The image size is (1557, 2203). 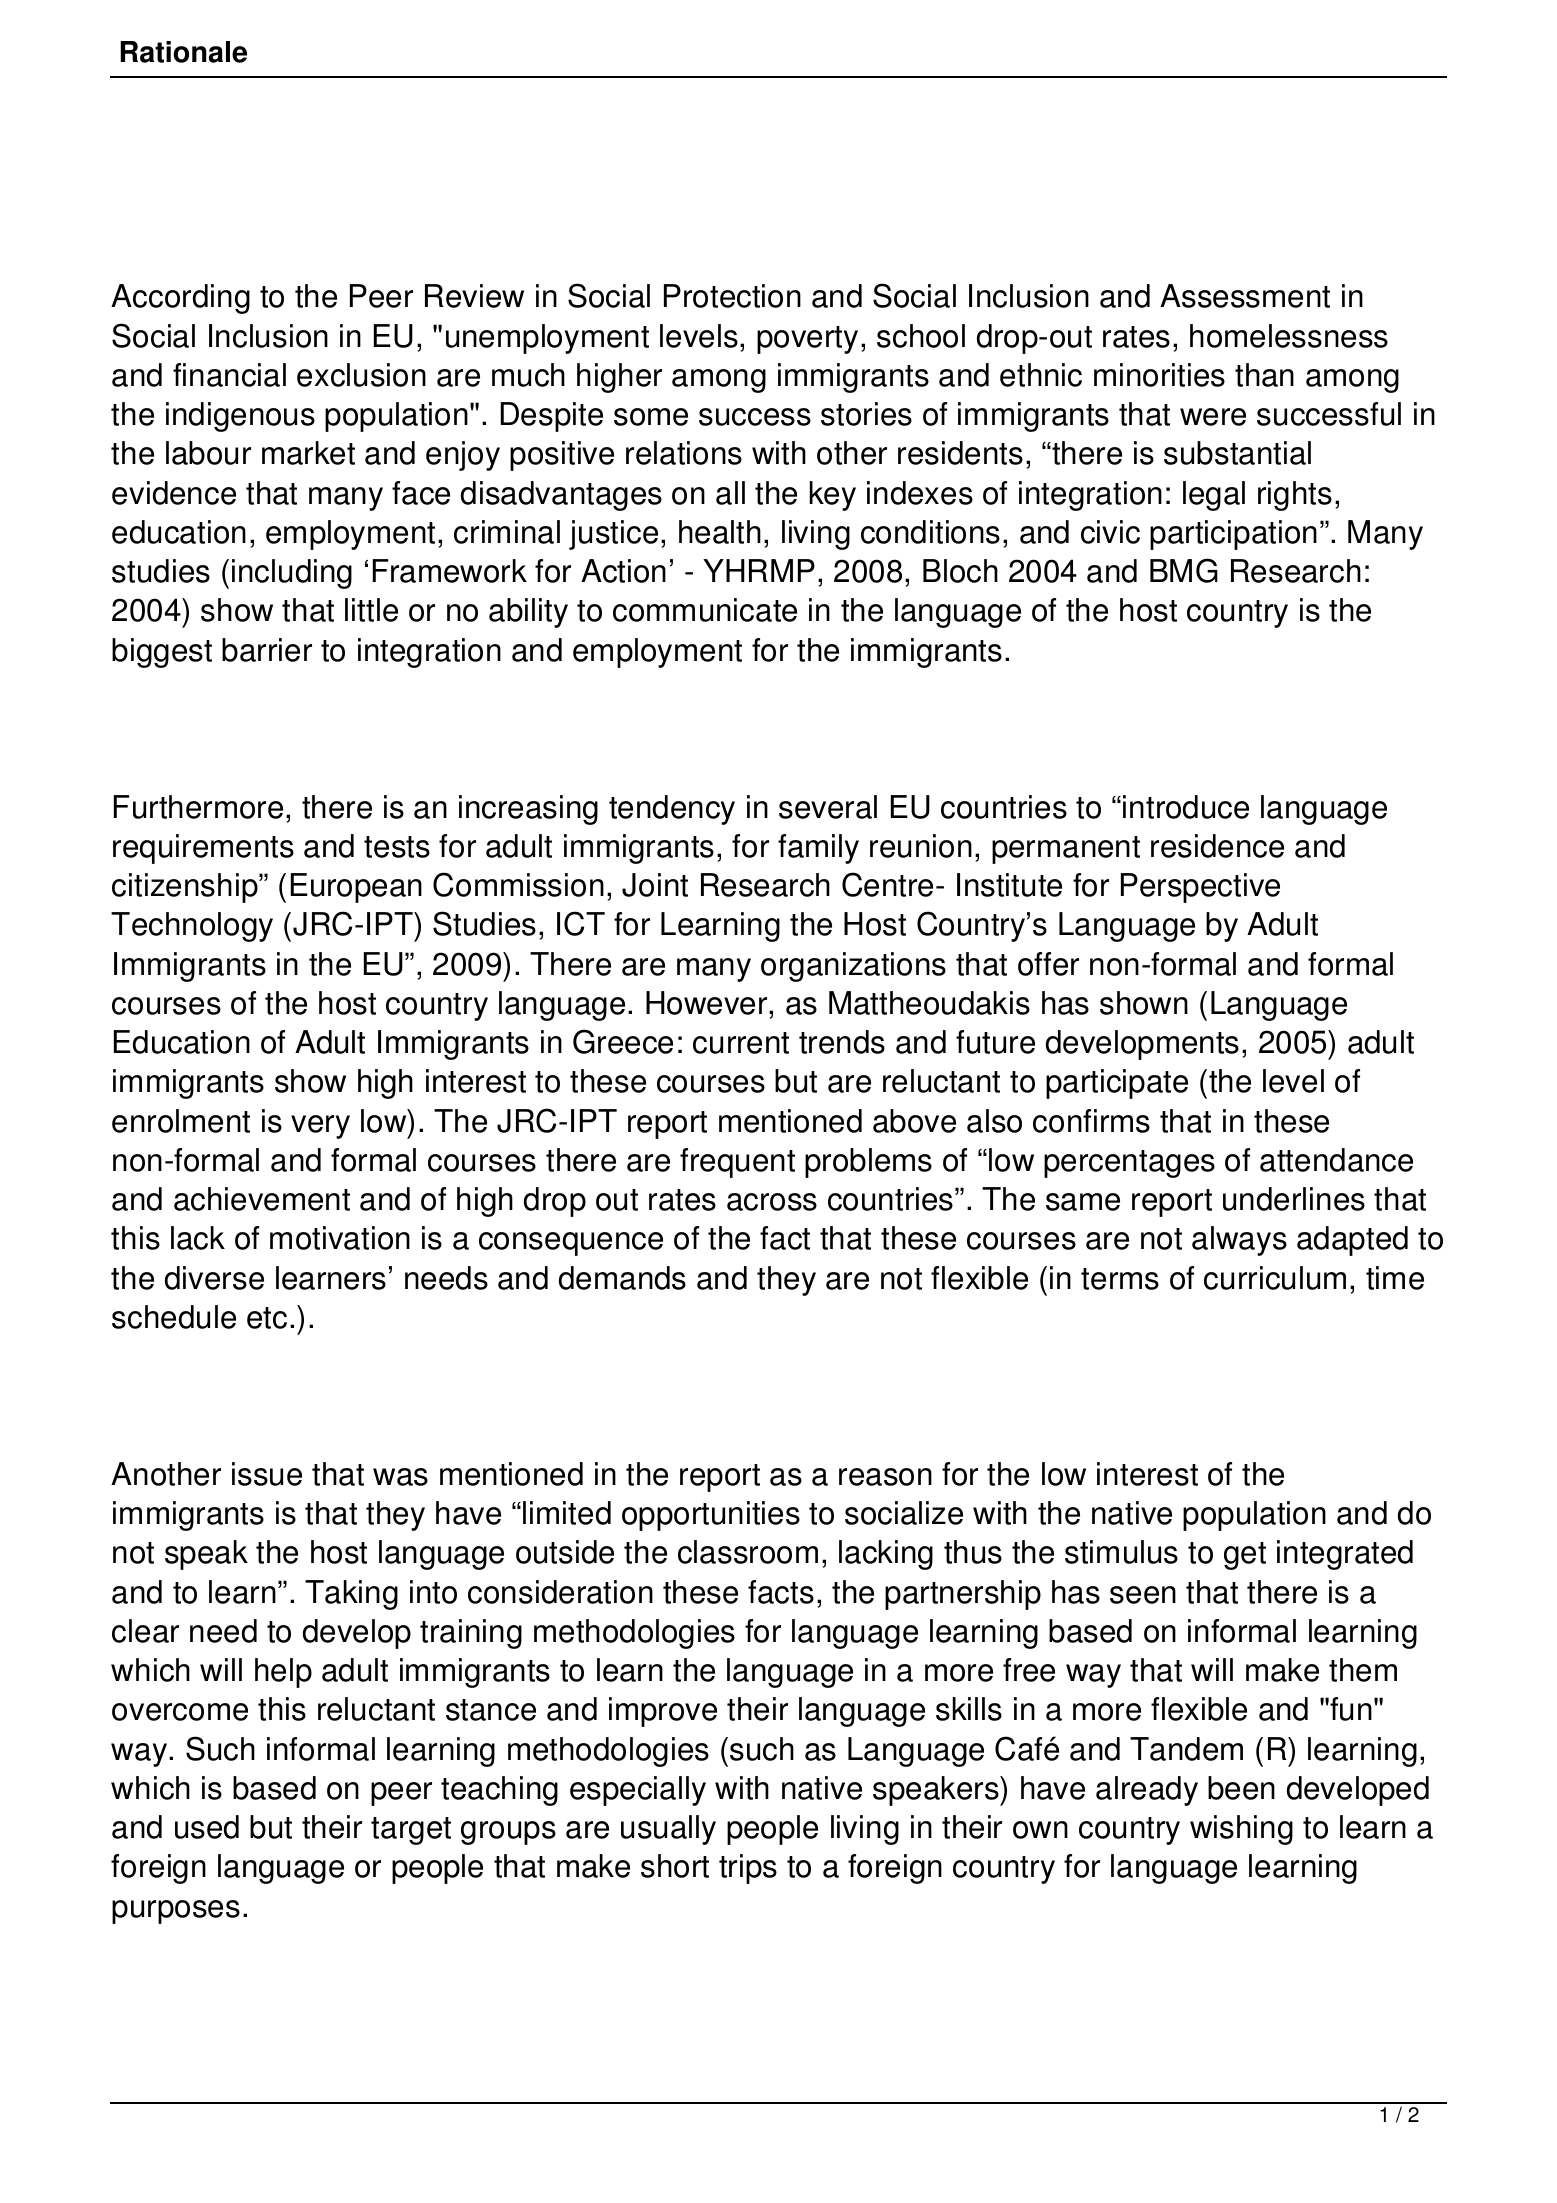 What do you see at coordinates (207, 1827) in the document?
I see `used` at bounding box center [207, 1827].
